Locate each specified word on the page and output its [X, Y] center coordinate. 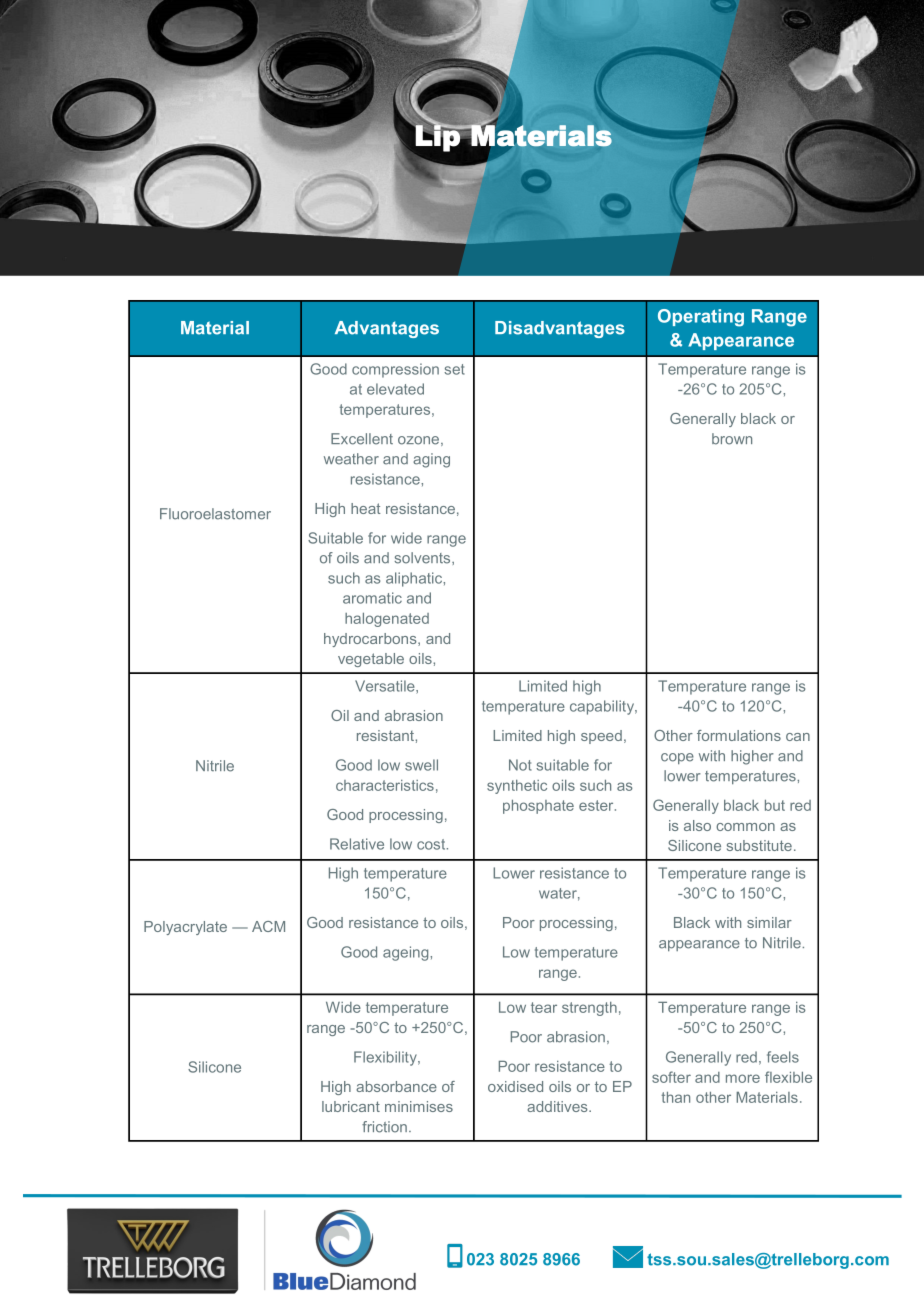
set [454, 369]
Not [520, 765]
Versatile [386, 687]
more [743, 1078]
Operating [701, 318]
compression [395, 370]
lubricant [351, 1106]
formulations [739, 735]
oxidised [515, 1086]
